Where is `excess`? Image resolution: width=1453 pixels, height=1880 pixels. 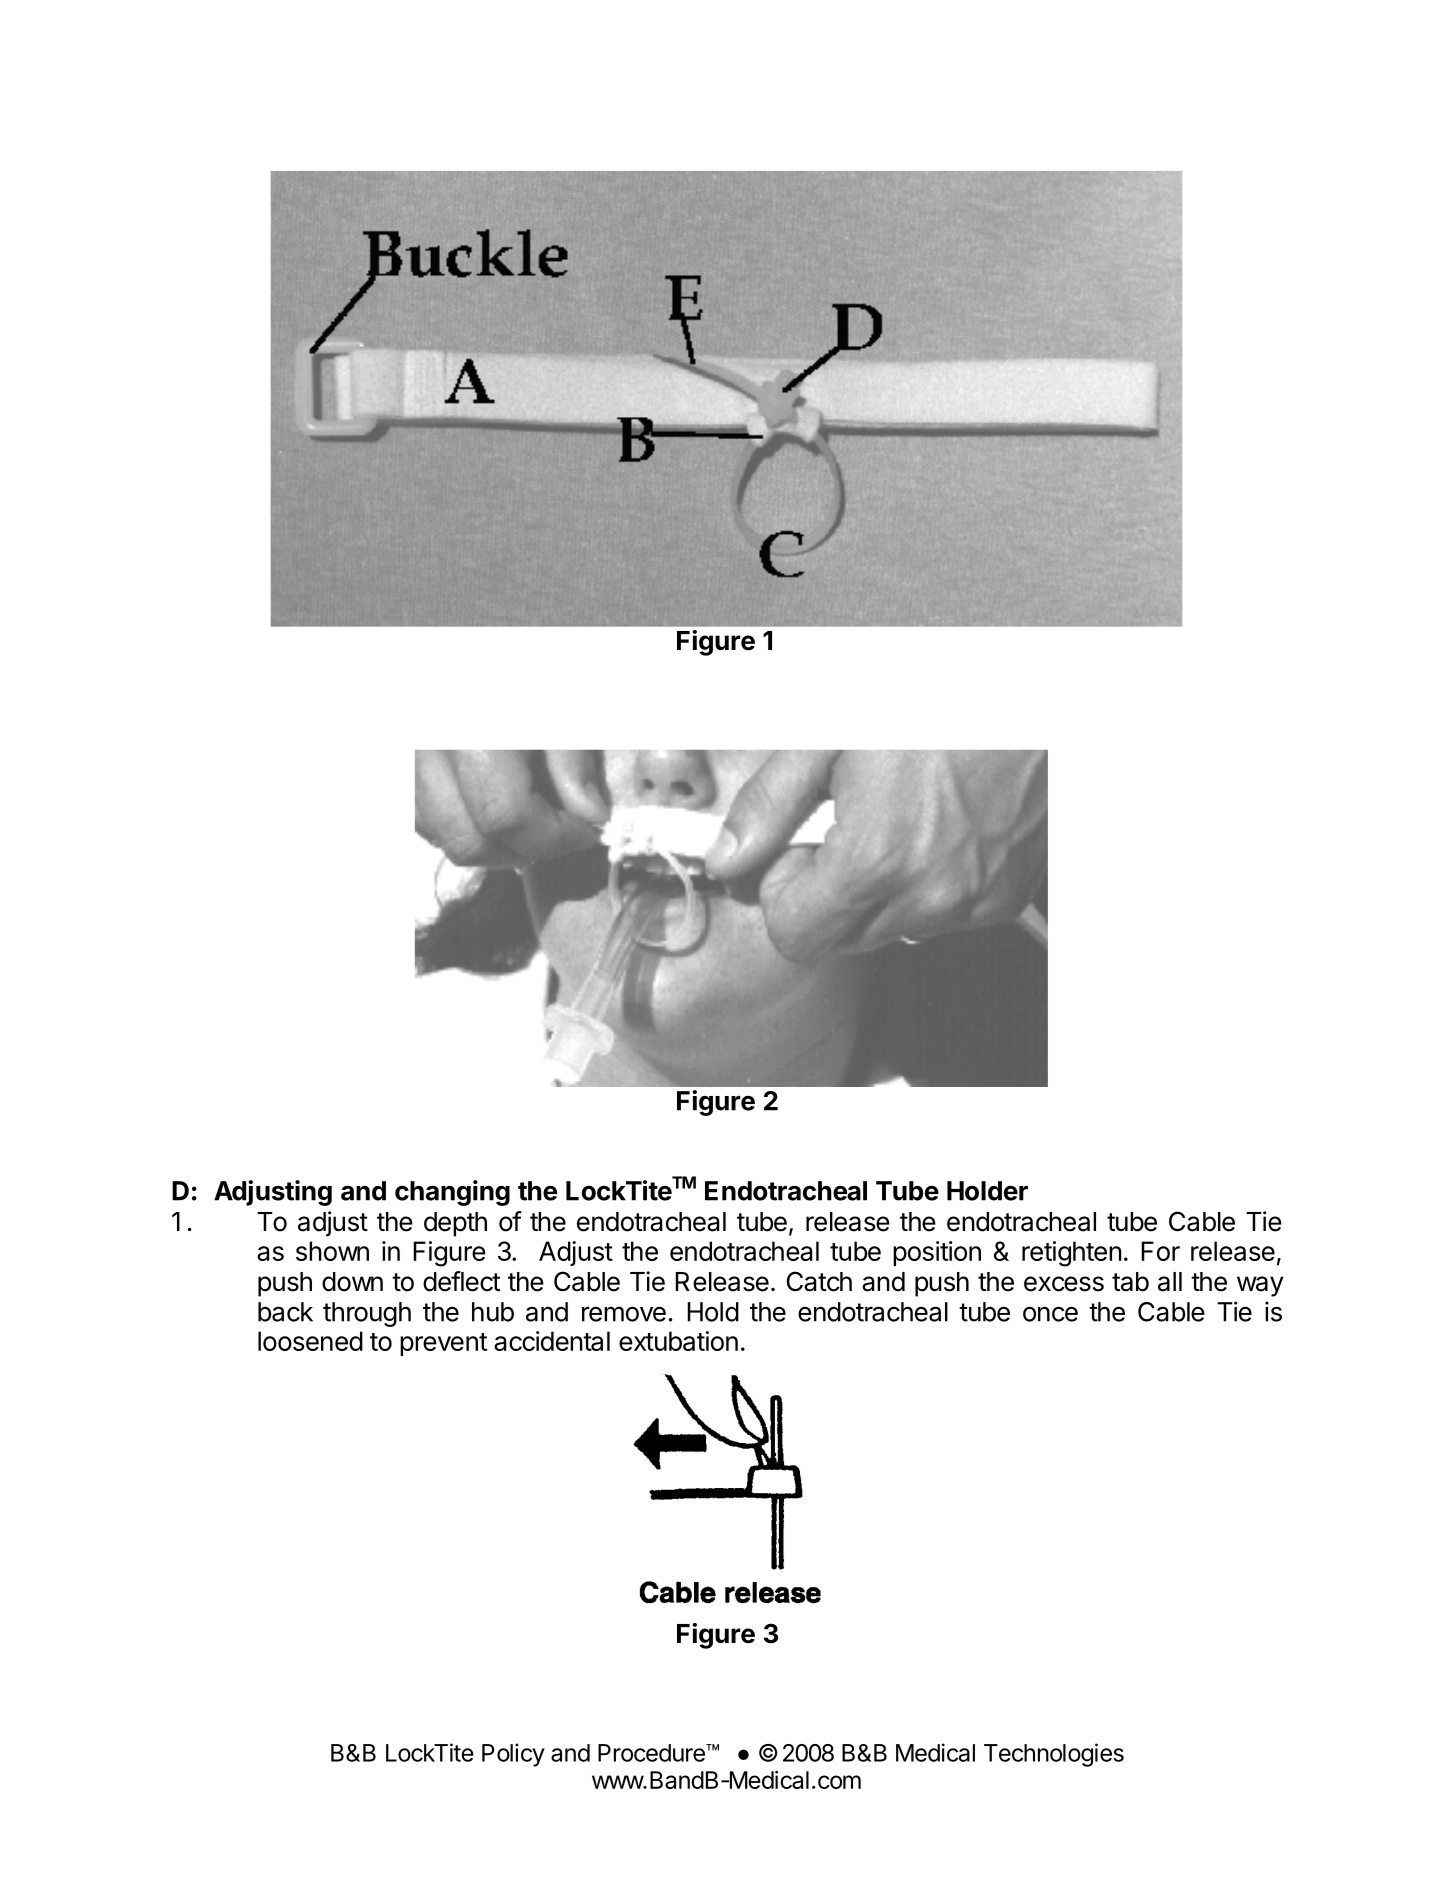
excess is located at coordinates (1064, 1284).
